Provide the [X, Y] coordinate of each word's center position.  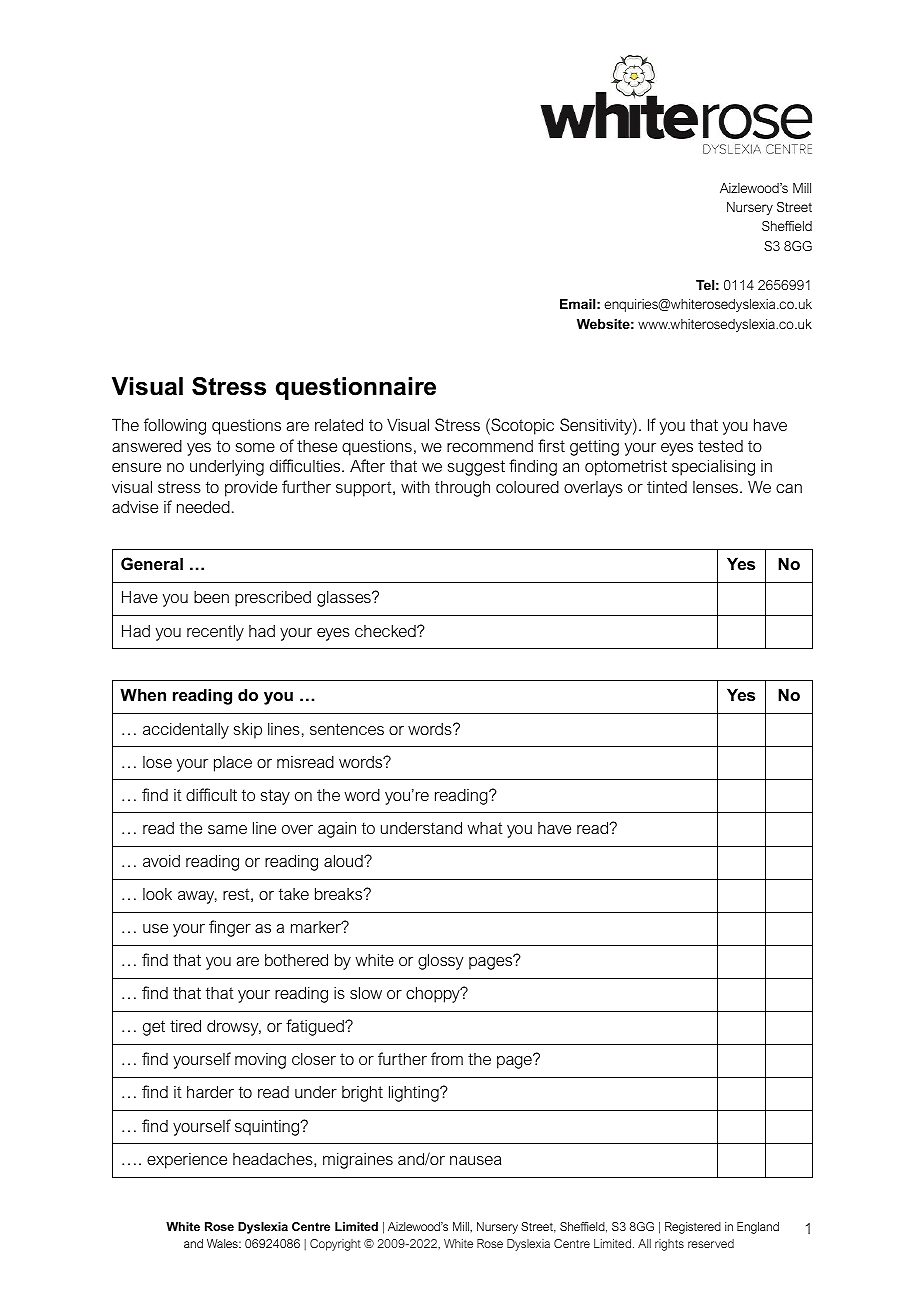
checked [386, 630]
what [485, 828]
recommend [490, 446]
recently [215, 632]
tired [185, 1025]
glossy [440, 961]
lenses [715, 487]
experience [187, 1161]
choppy [434, 994]
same [227, 829]
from [447, 1058]
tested [720, 446]
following [175, 426]
